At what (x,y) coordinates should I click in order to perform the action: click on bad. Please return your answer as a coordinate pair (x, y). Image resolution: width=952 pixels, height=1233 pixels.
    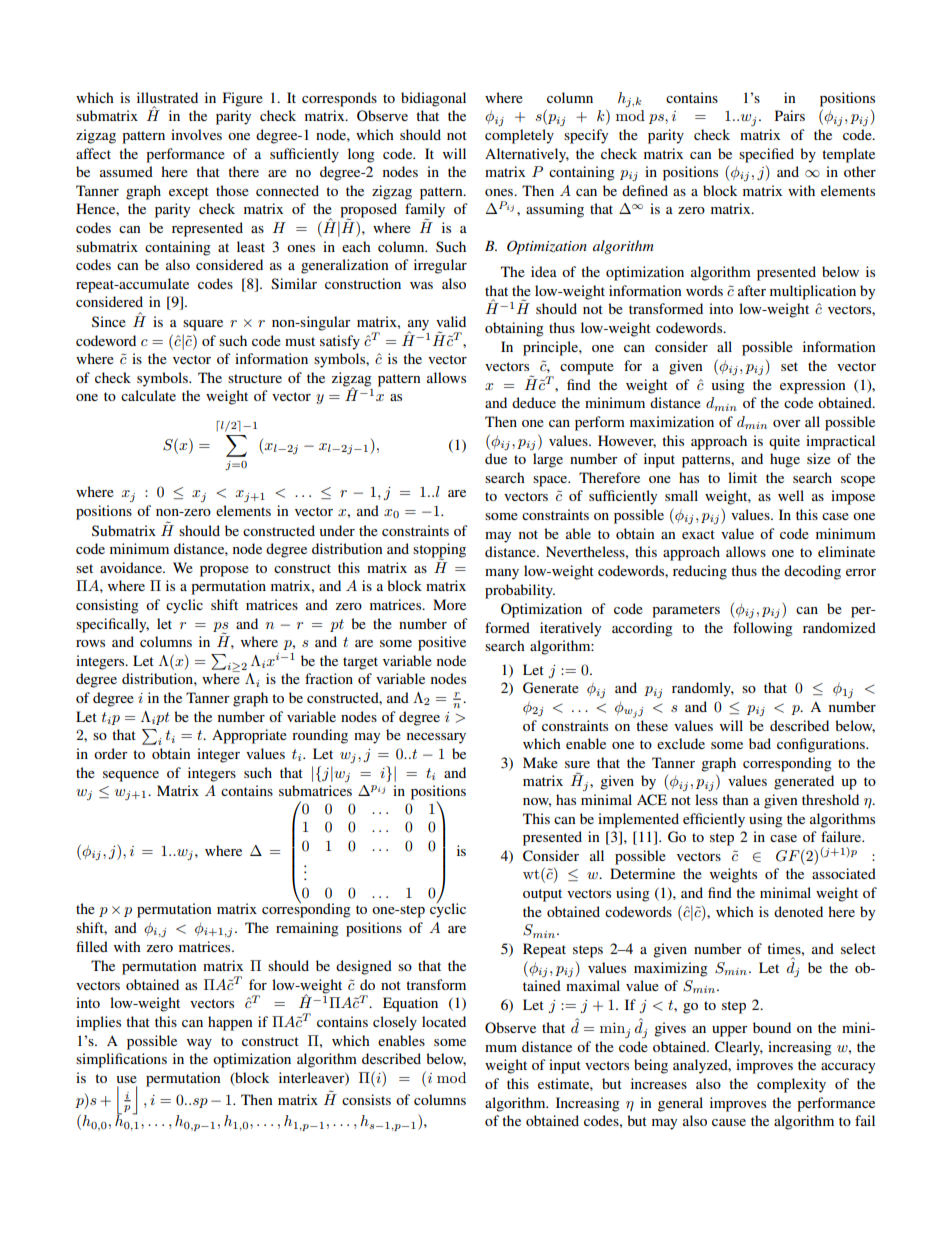
    Looking at the image, I should click on (760, 743).
